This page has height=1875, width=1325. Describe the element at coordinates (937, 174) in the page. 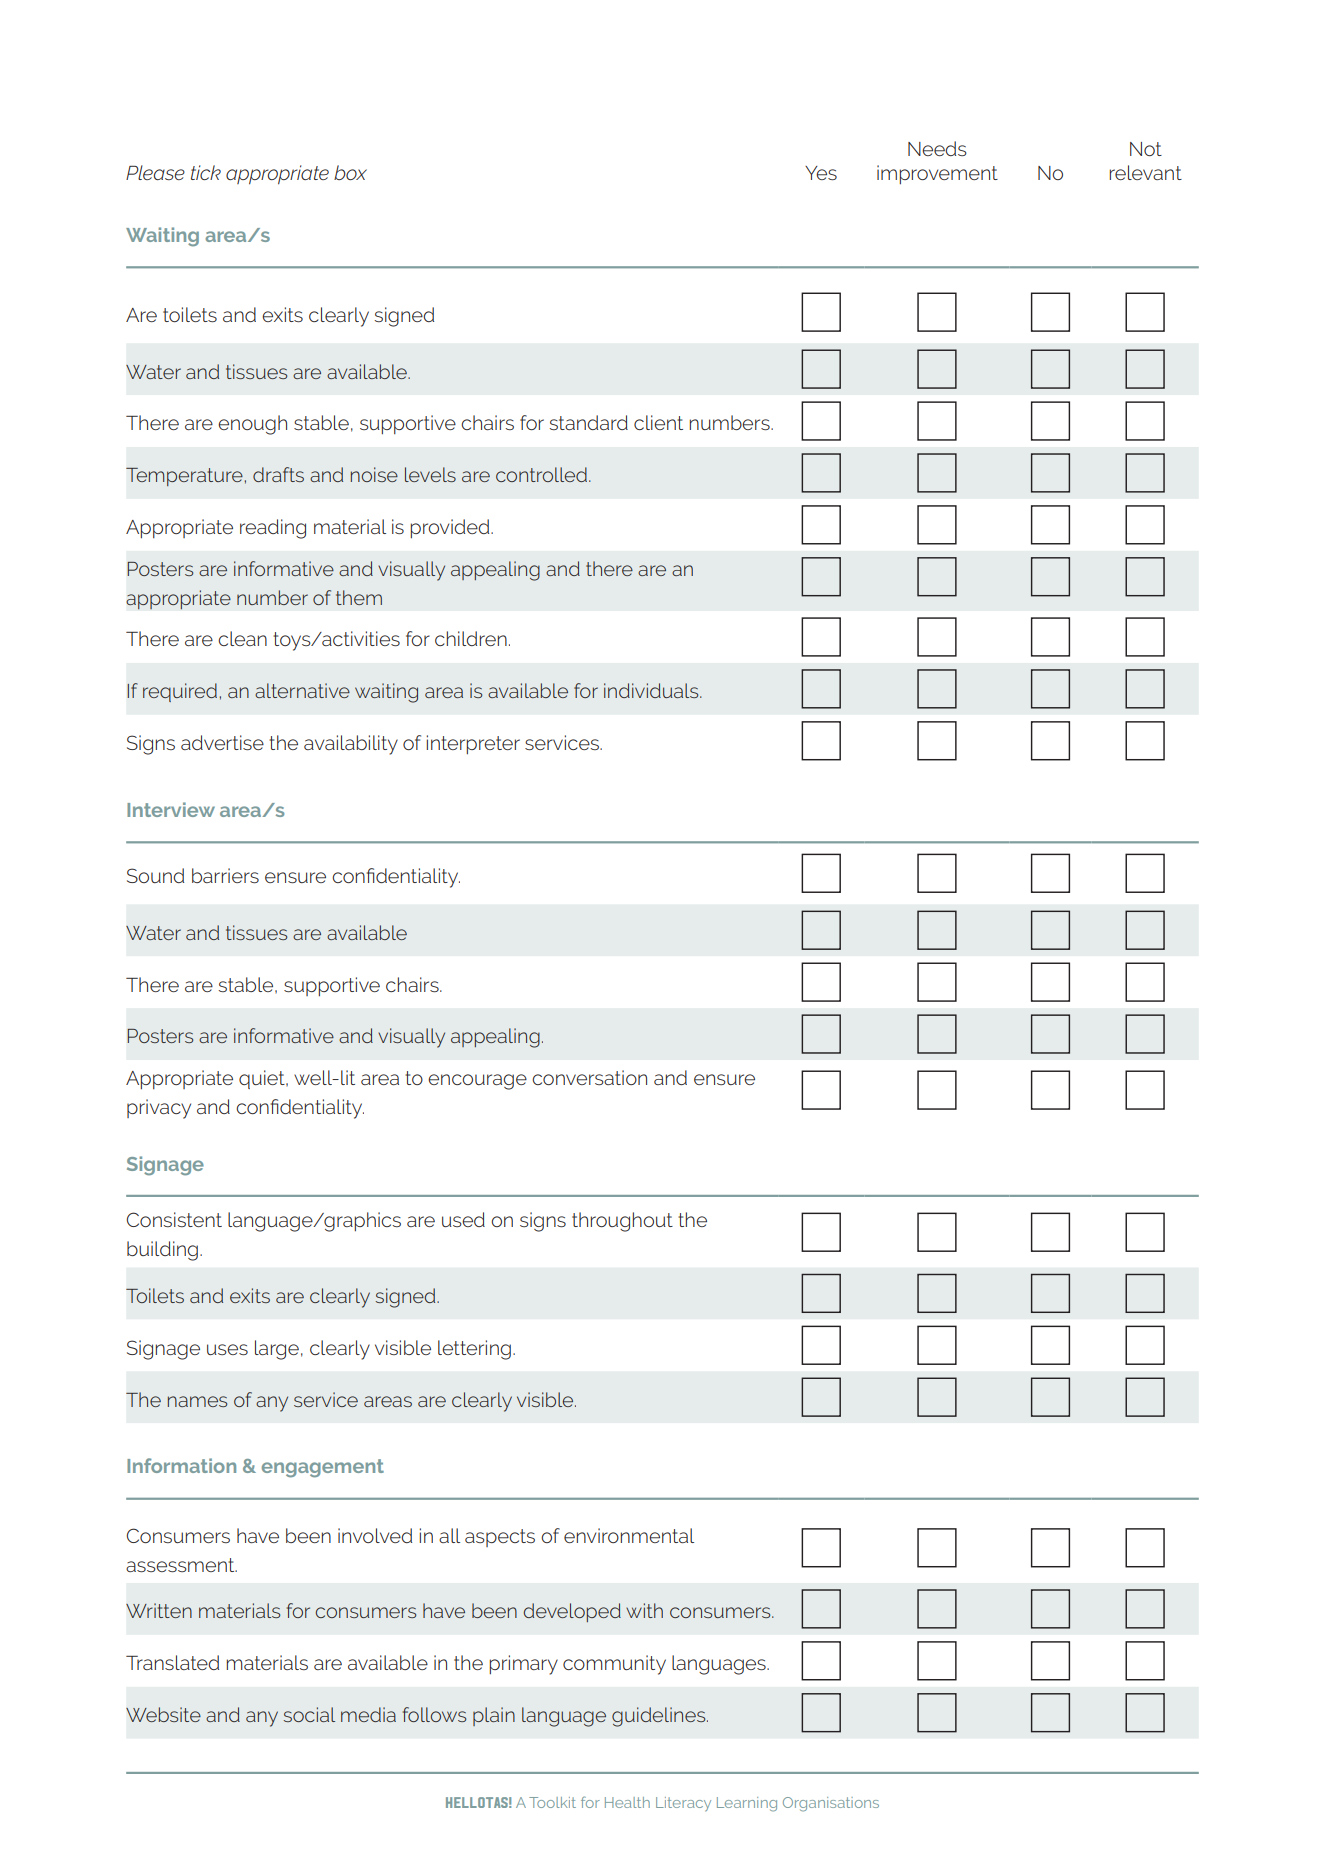

I see `improvement` at that location.
